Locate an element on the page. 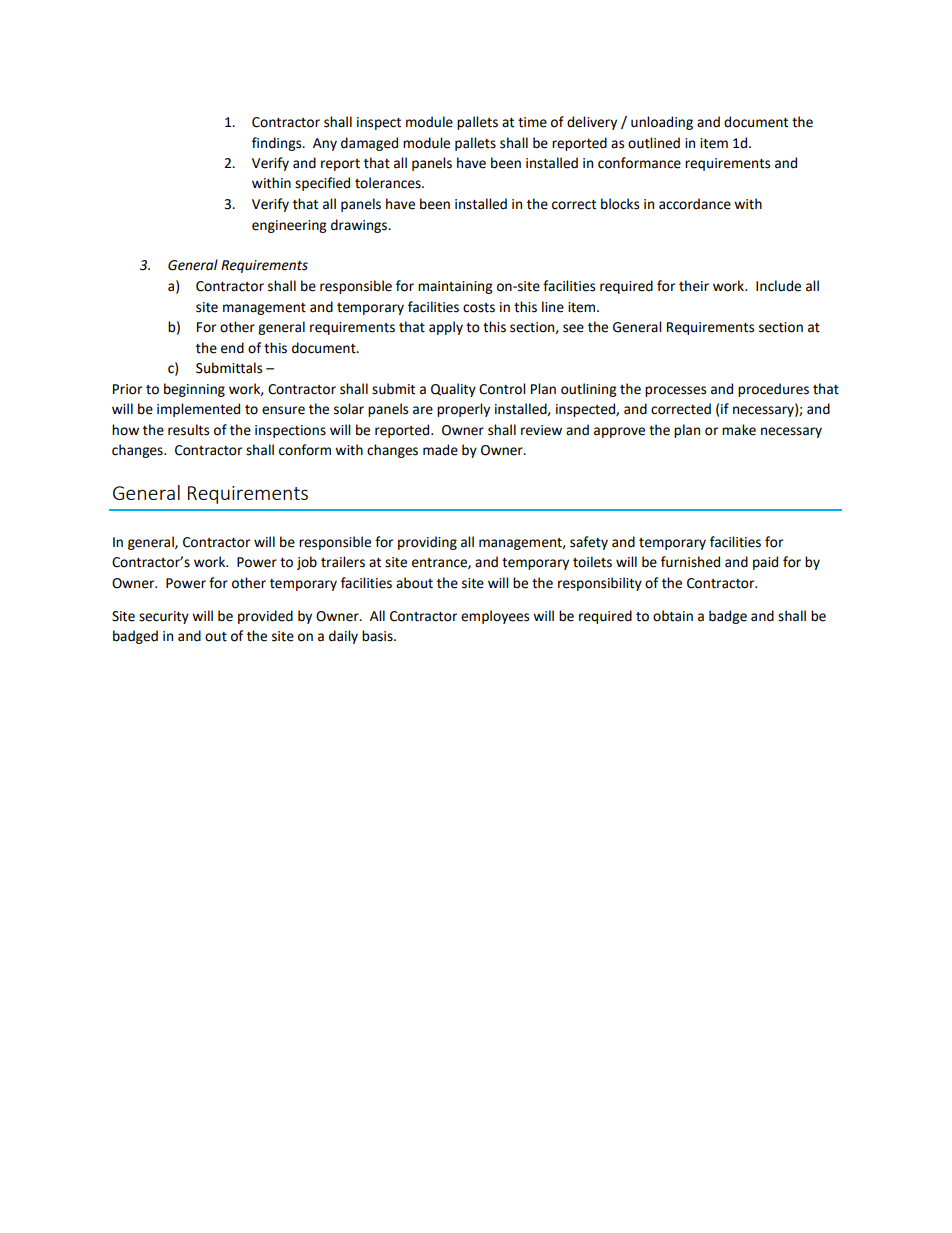  providing is located at coordinates (427, 543).
